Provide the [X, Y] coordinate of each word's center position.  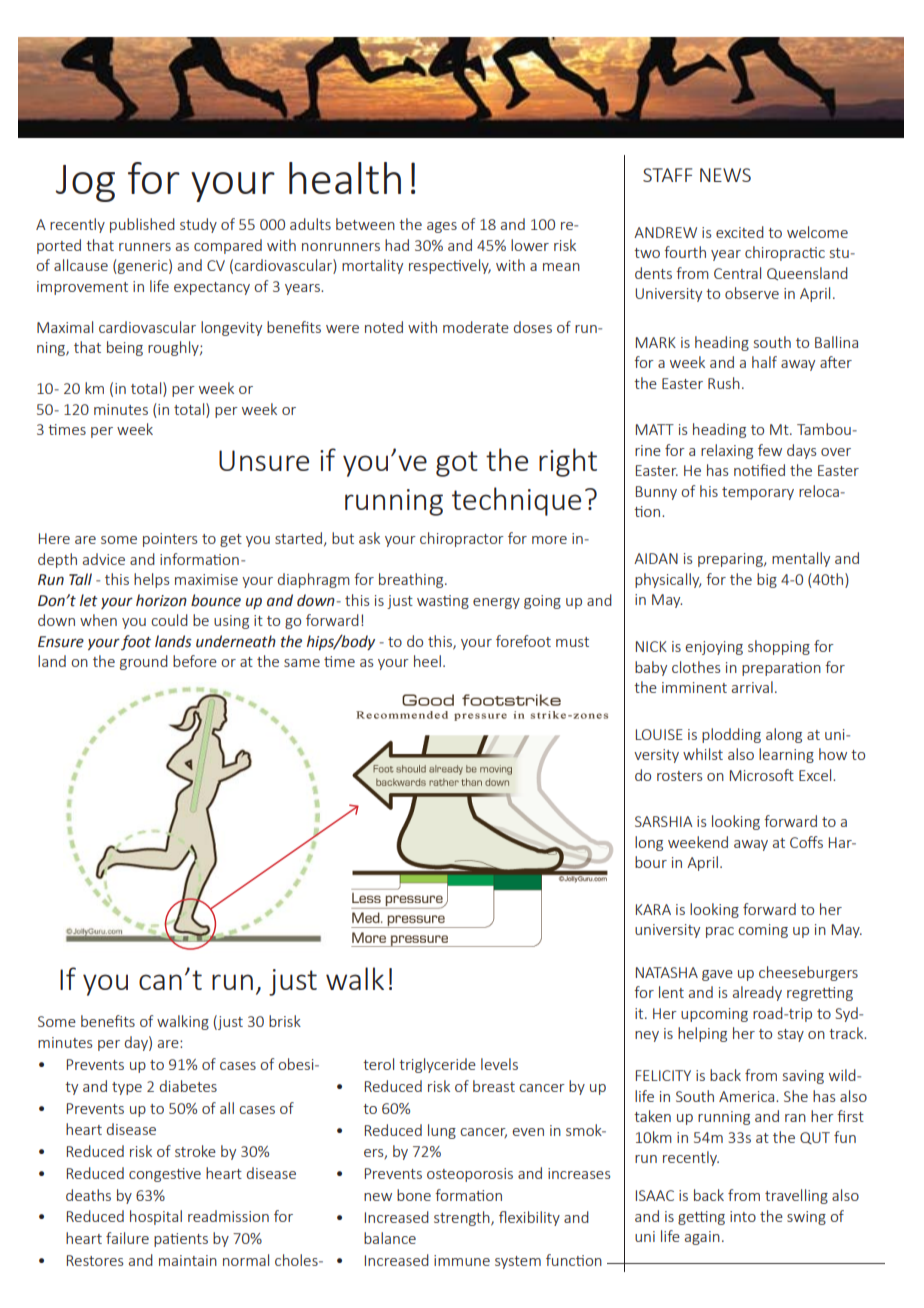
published [142, 225]
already [757, 993]
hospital [156, 1217]
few [770, 450]
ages [442, 227]
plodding [731, 735]
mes [72, 431]
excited [740, 232]
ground [144, 662]
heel [427, 661]
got [457, 464]
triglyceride [437, 1065]
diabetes [188, 1086]
